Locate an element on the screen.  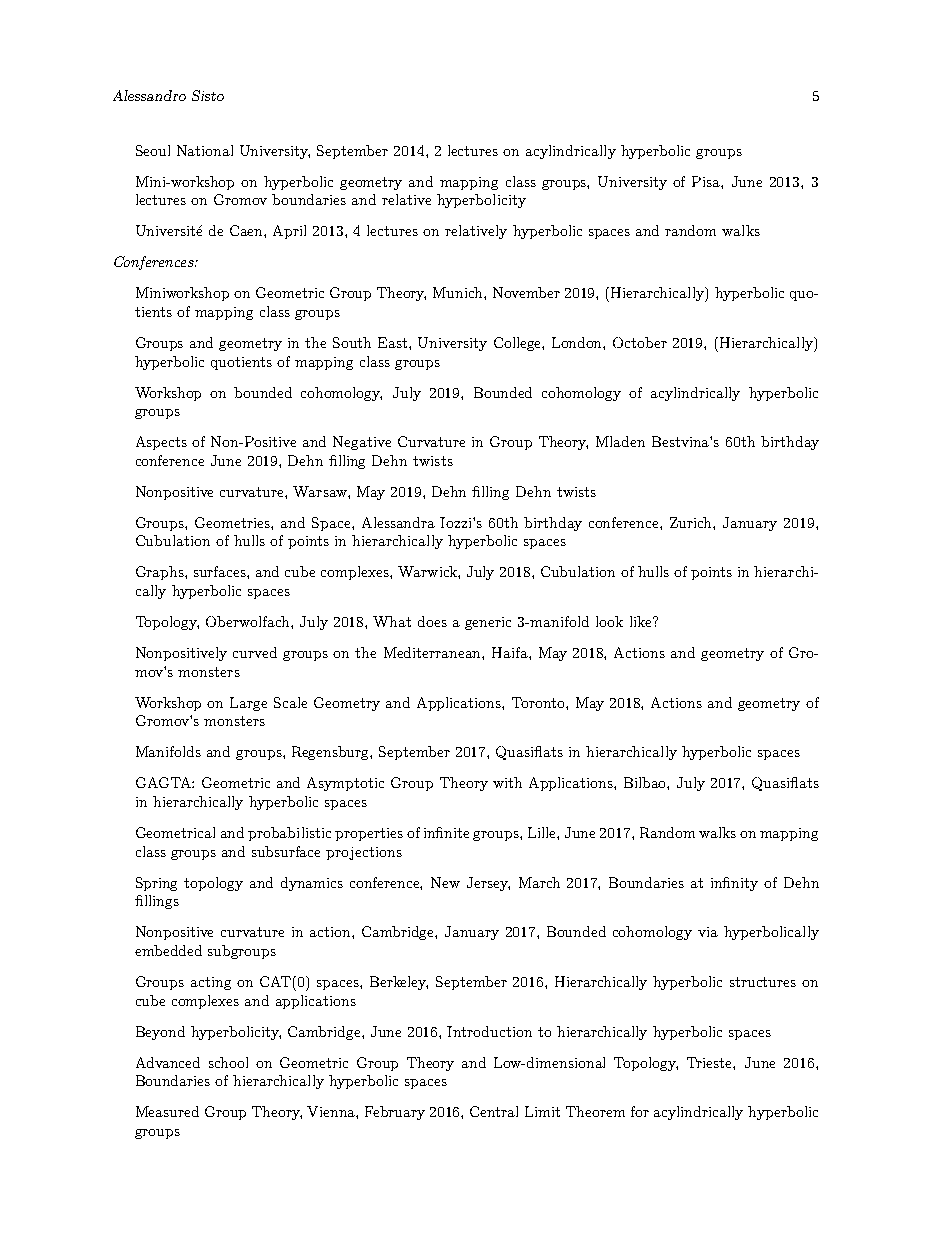
infinite is located at coordinates (446, 832).
